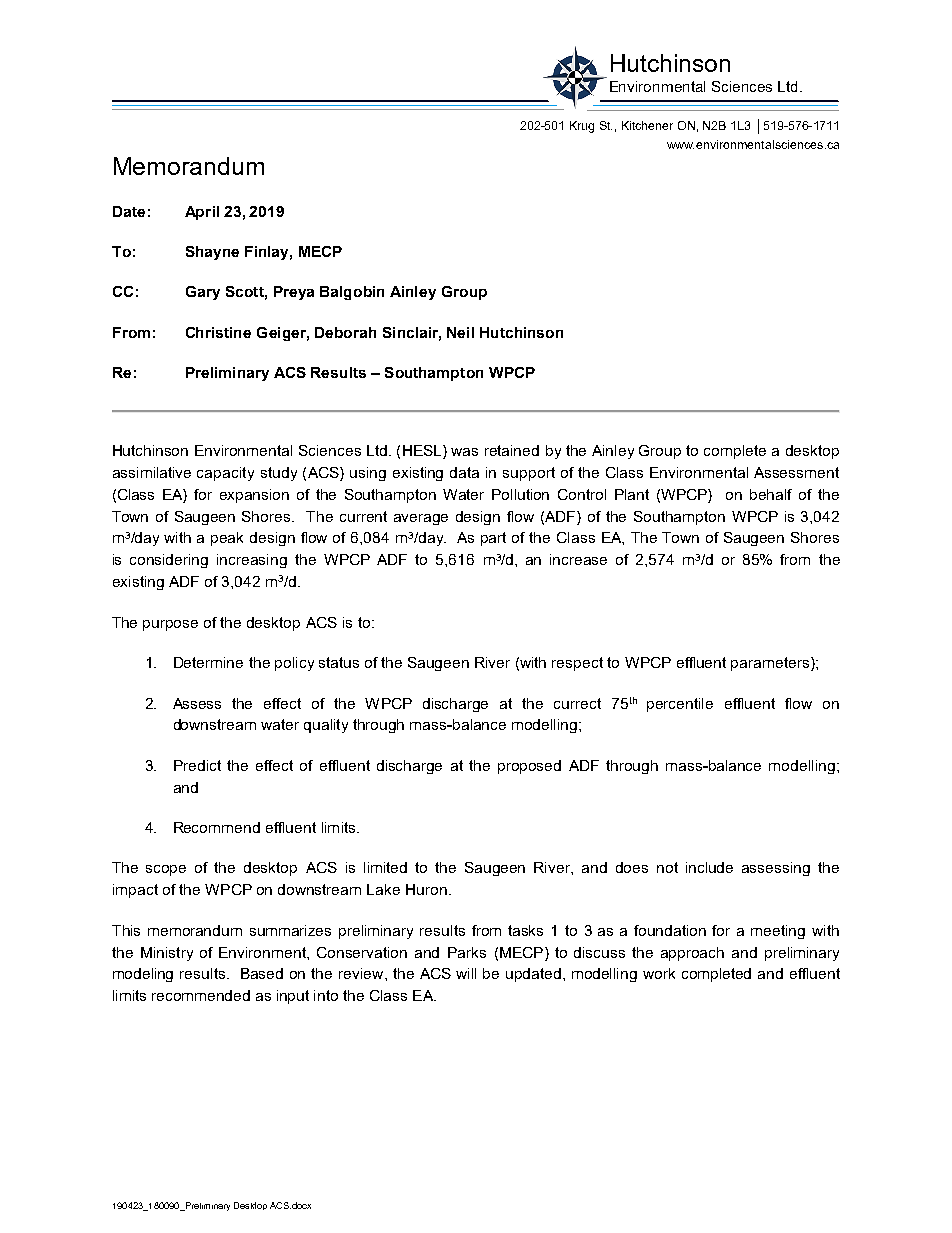  What do you see at coordinates (202, 213) in the document?
I see `April` at bounding box center [202, 213].
